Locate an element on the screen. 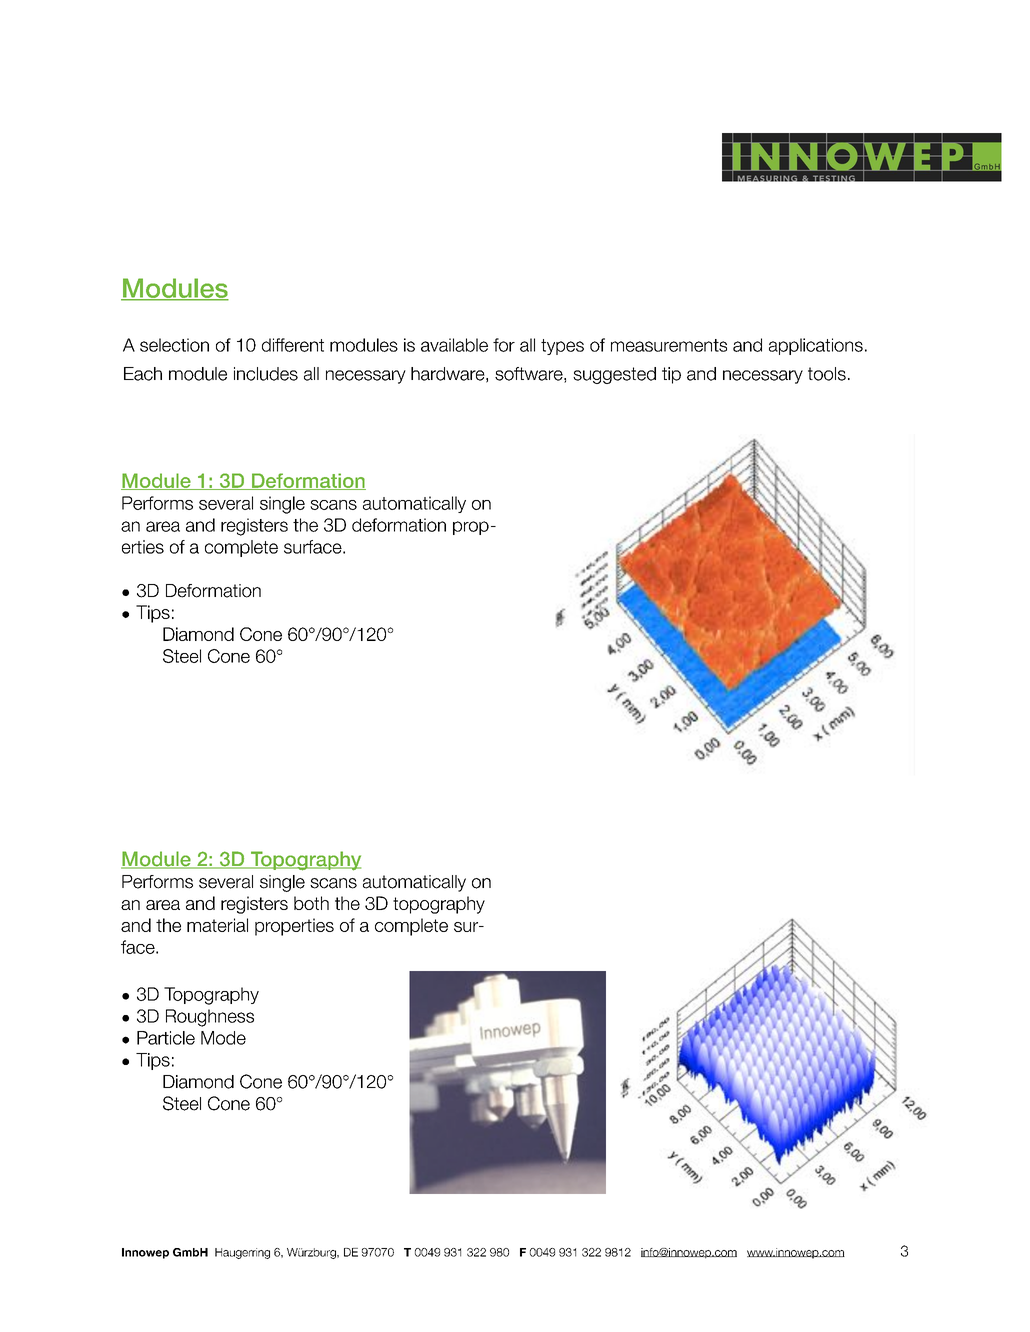 Image resolution: width=1030 pixels, height=1332 pixels. applications is located at coordinates (816, 346).
